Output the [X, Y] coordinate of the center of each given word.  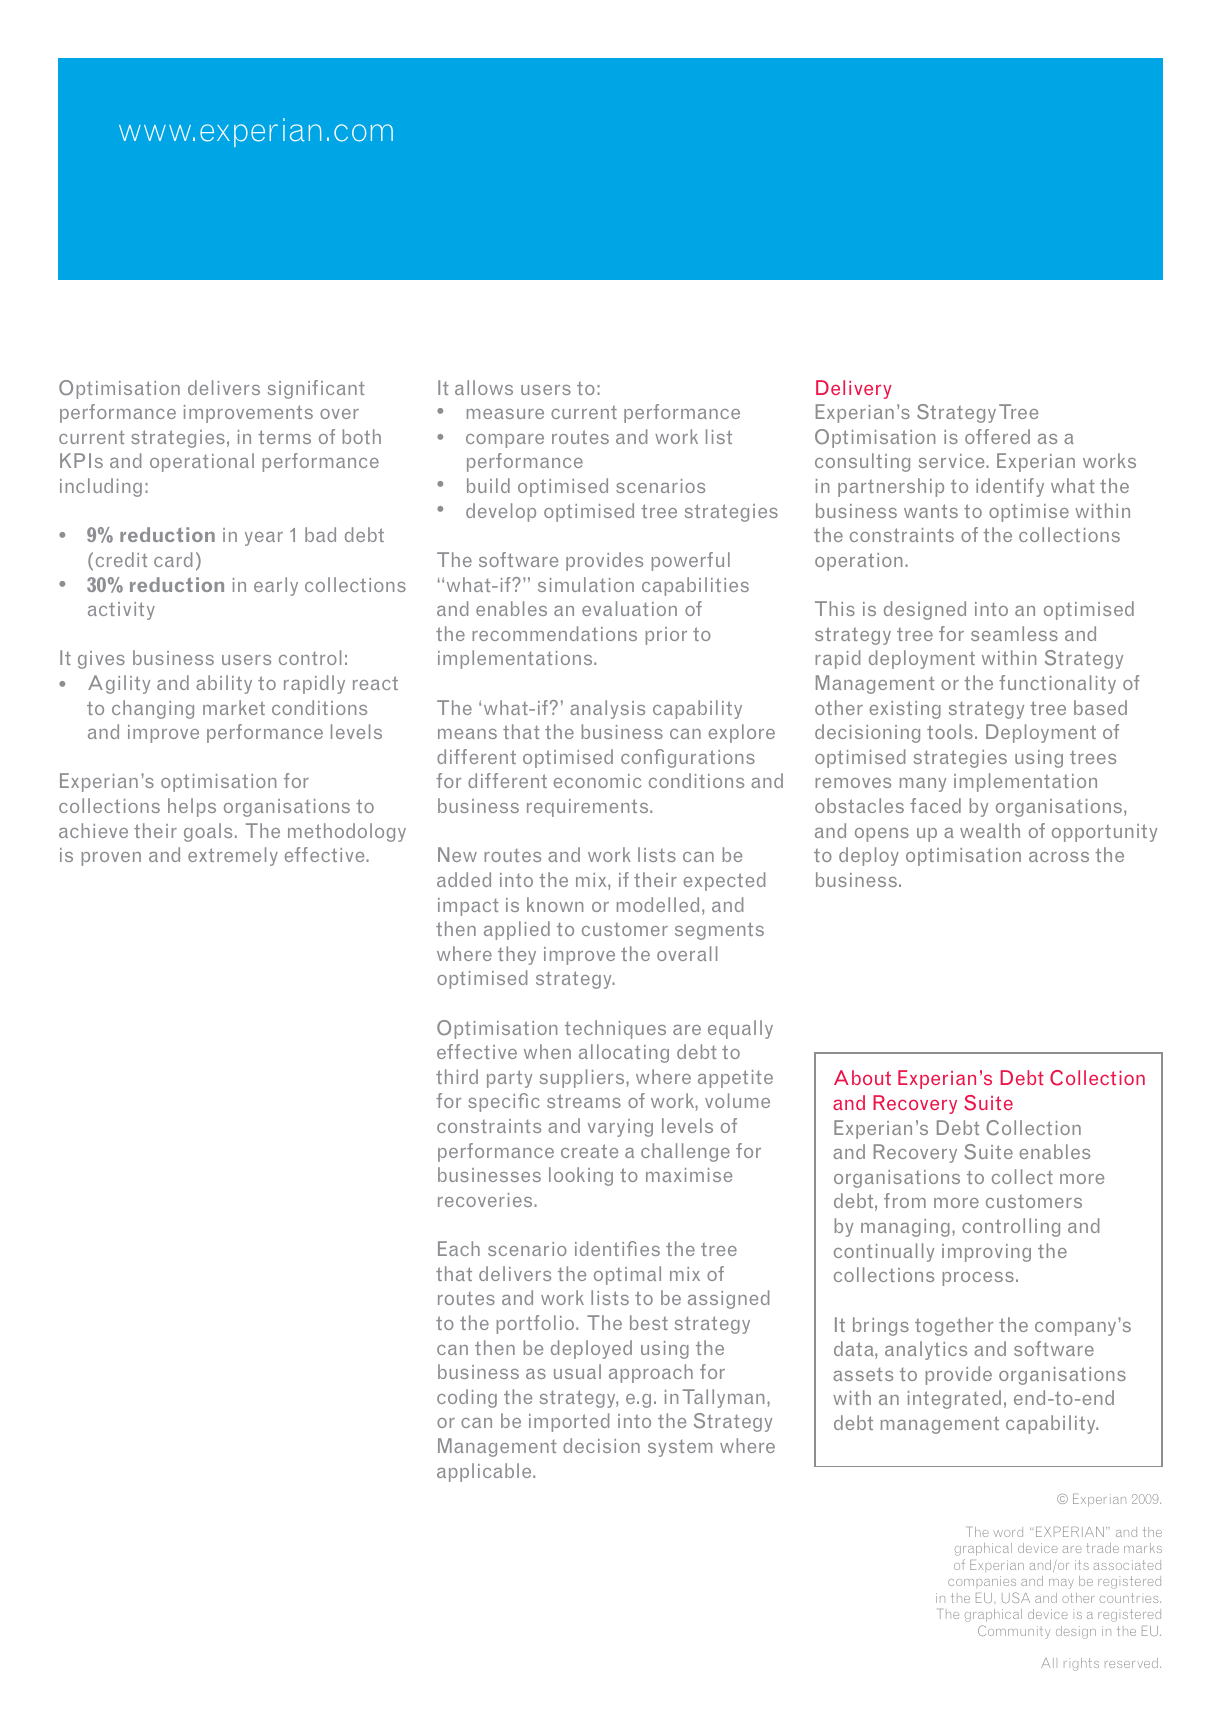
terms [284, 437]
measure [505, 414]
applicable [485, 1472]
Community [1014, 1632]
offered [997, 436]
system [680, 1448]
